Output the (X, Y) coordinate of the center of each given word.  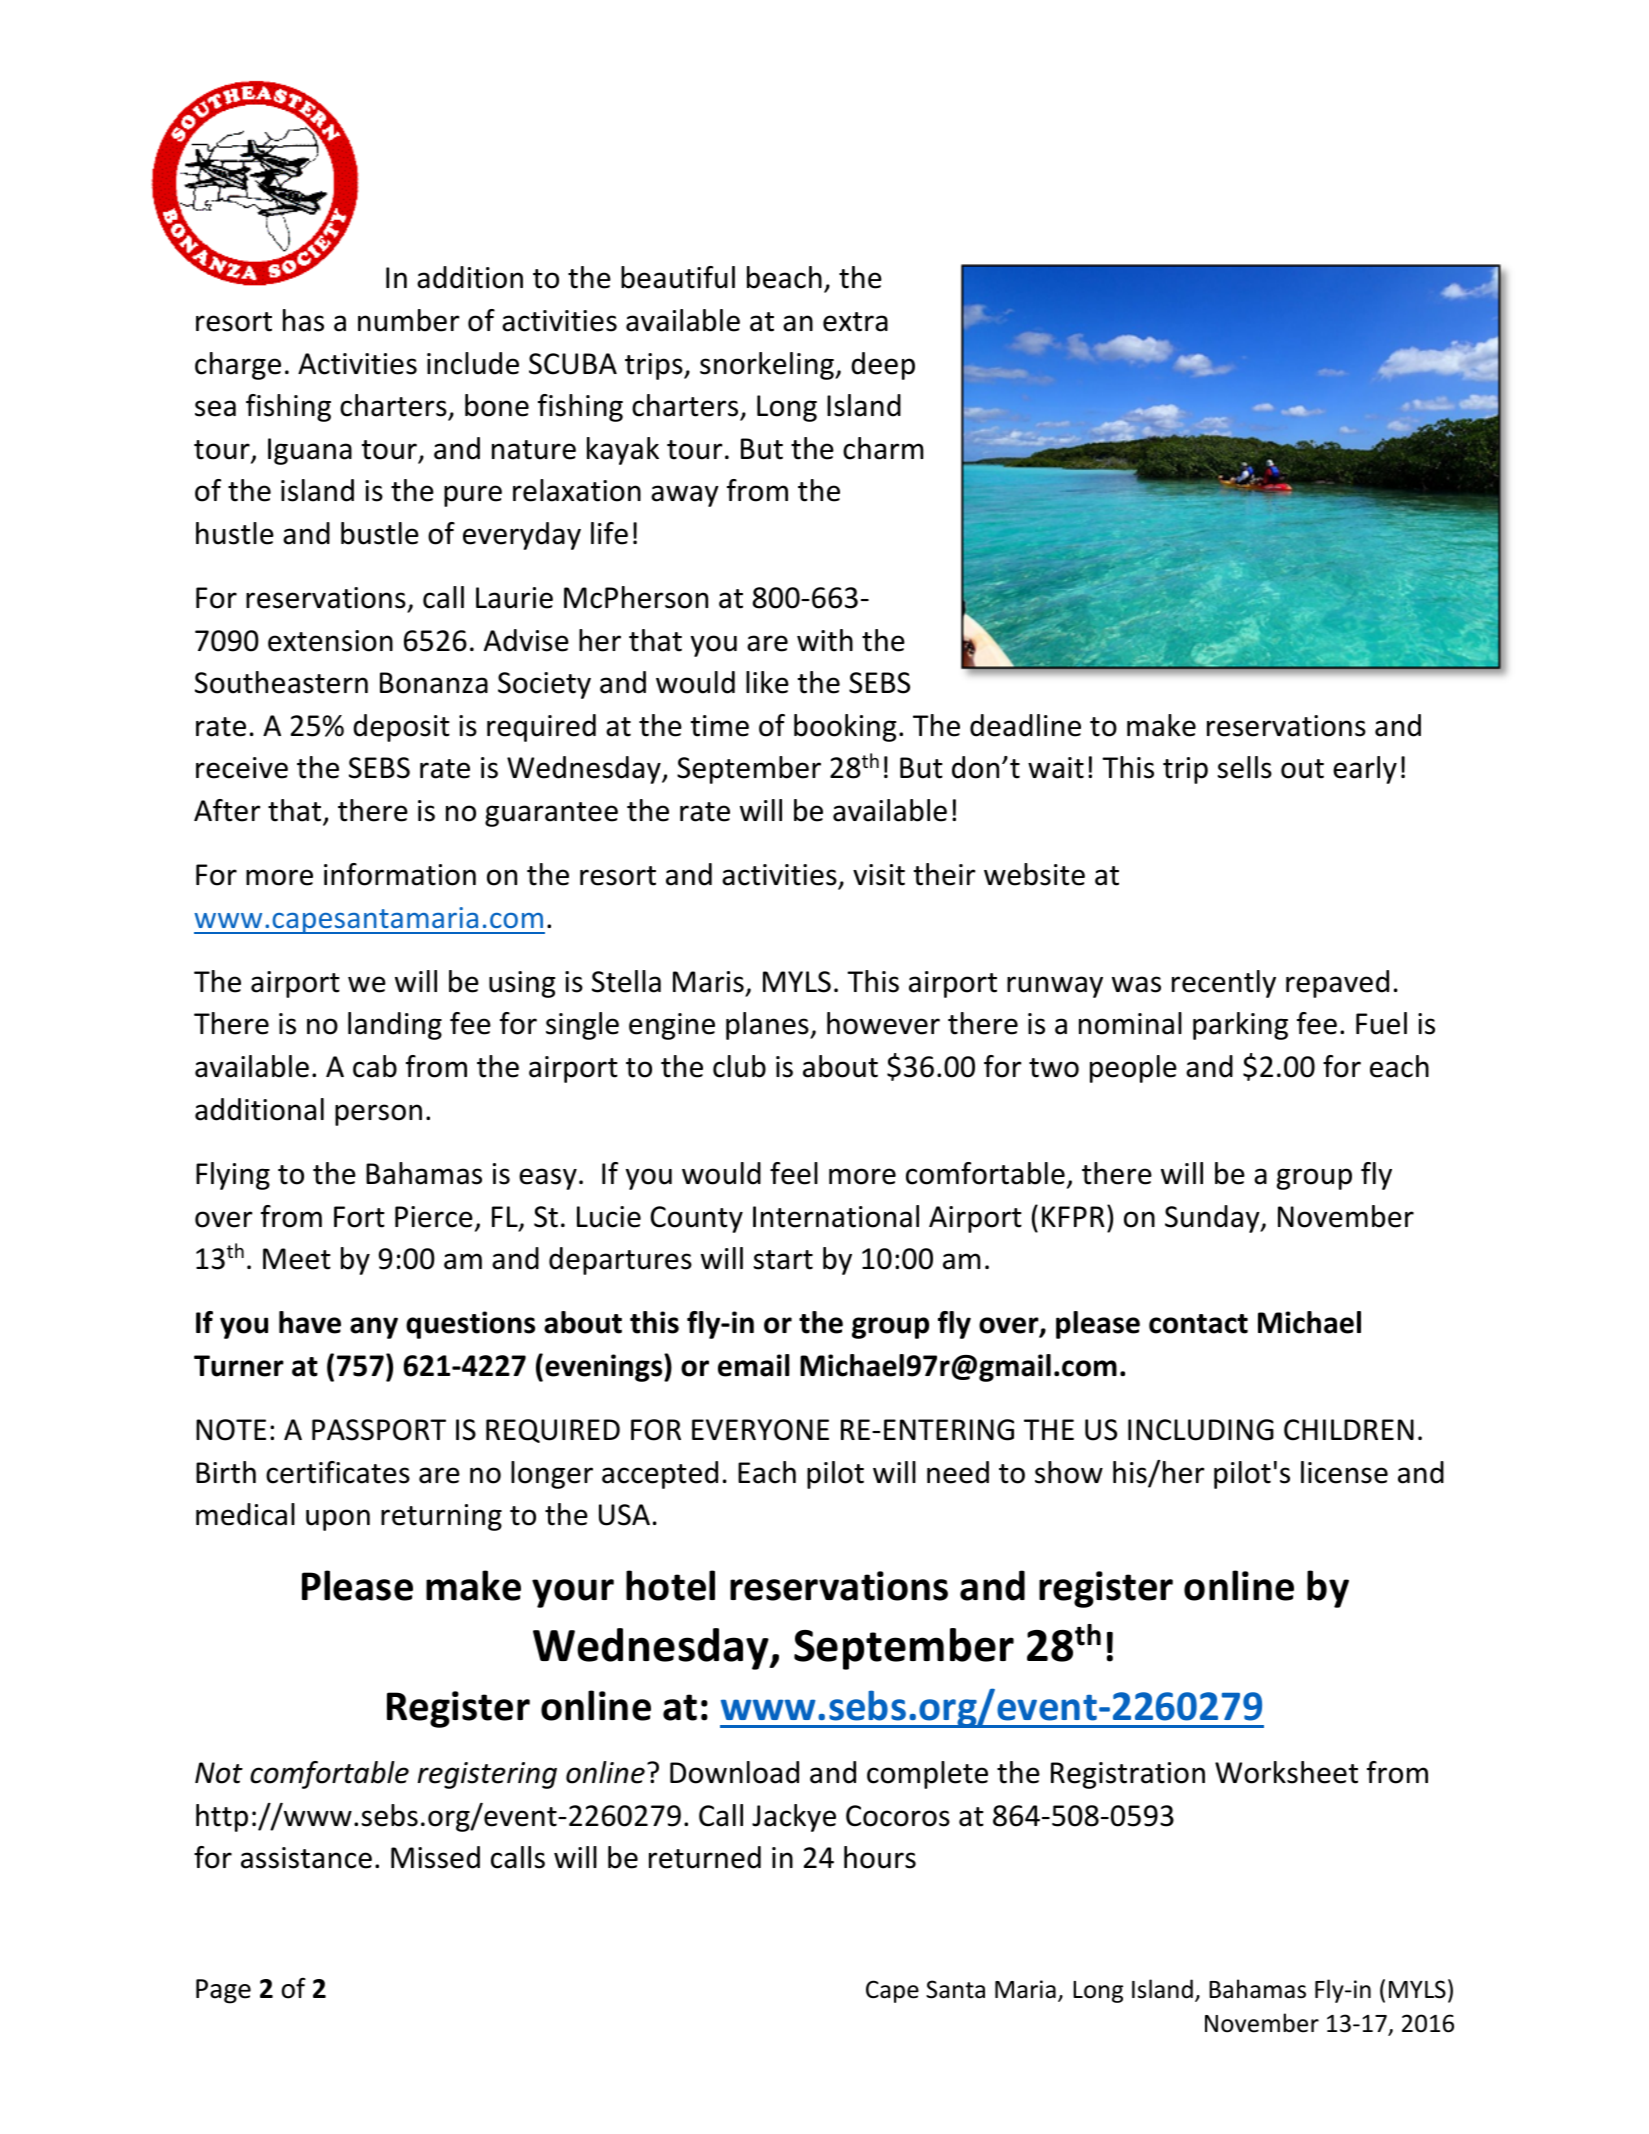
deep (883, 366)
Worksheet (1286, 1772)
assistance (306, 1858)
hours (880, 1857)
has (303, 320)
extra (855, 322)
